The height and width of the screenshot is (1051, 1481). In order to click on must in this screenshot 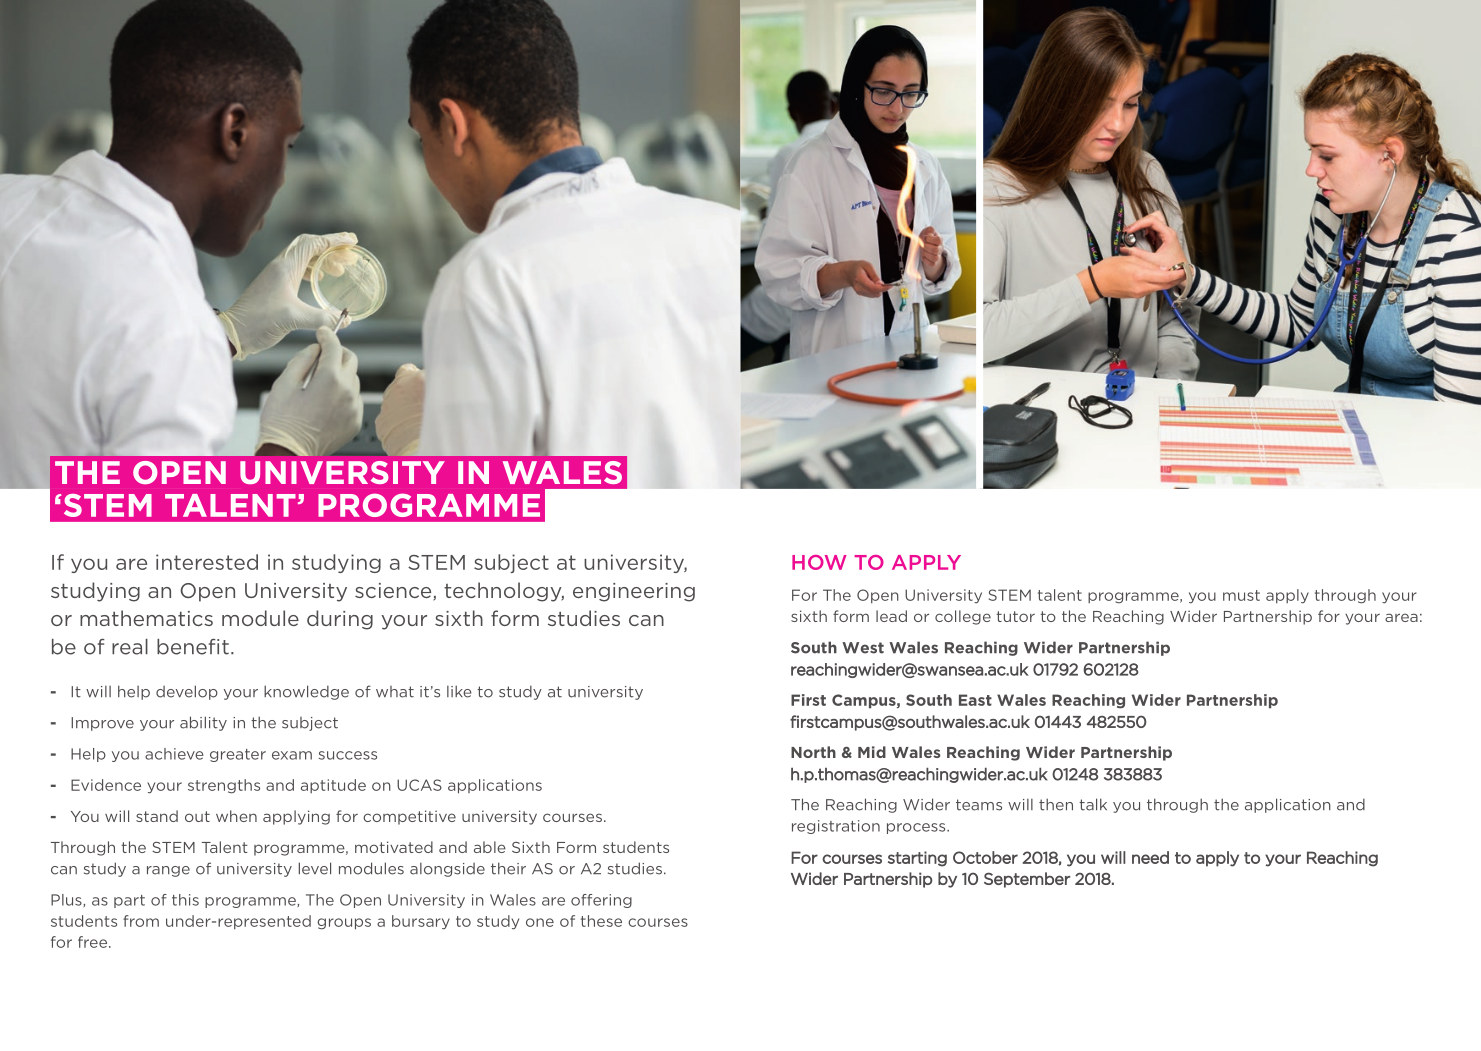, I will do `click(1241, 595)`.
